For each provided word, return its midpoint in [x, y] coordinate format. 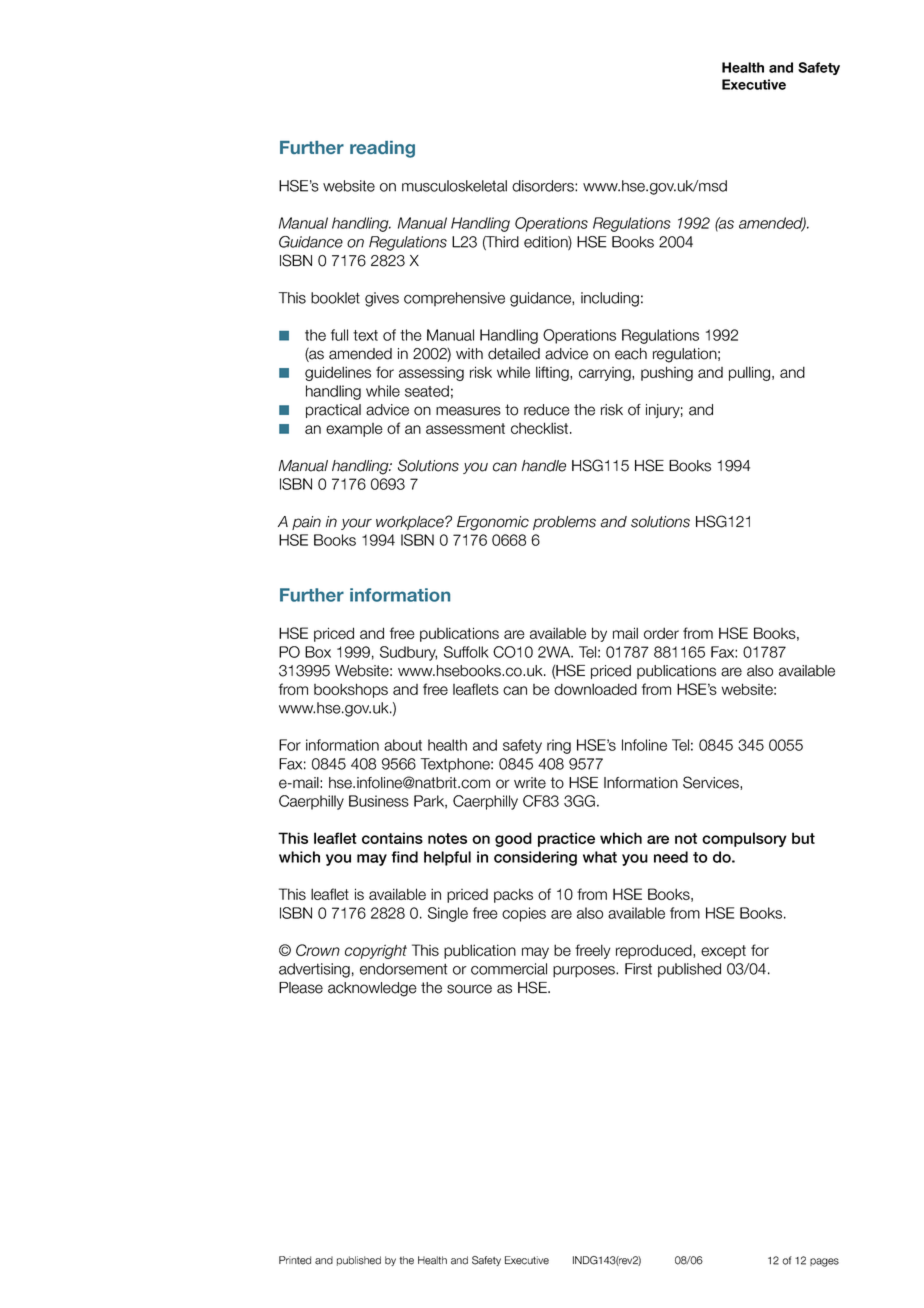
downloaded [595, 689]
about [403, 745]
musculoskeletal [454, 186]
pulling [751, 373]
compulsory [744, 839]
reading [382, 149]
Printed [295, 1260]
